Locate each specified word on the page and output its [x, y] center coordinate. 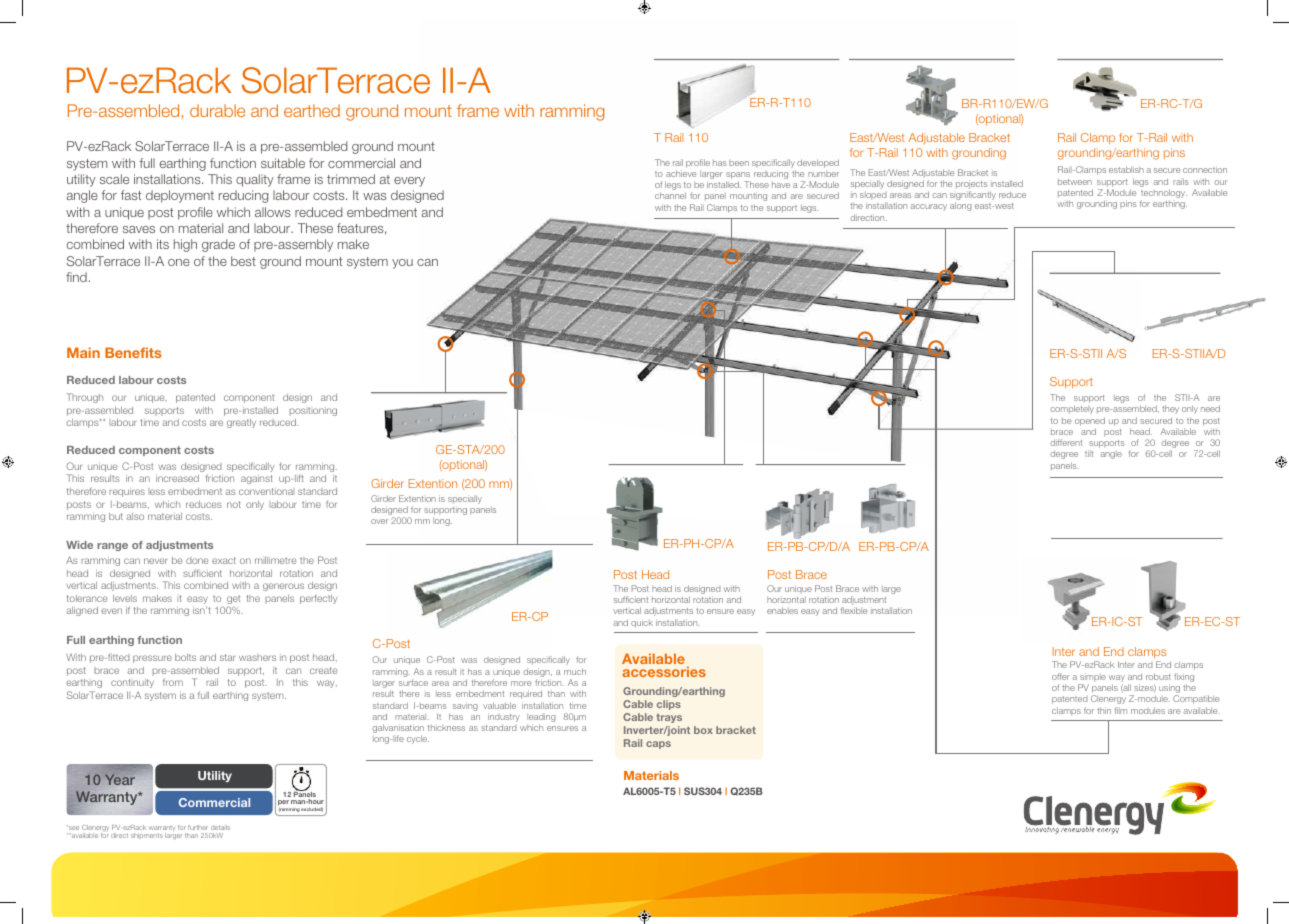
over [379, 521]
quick [642, 623]
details [220, 827]
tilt [1089, 453]
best [243, 261]
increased [177, 478]
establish [1126, 169]
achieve [681, 173]
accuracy [928, 207]
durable [217, 110]
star [227, 657]
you [402, 264]
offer [1061, 676]
